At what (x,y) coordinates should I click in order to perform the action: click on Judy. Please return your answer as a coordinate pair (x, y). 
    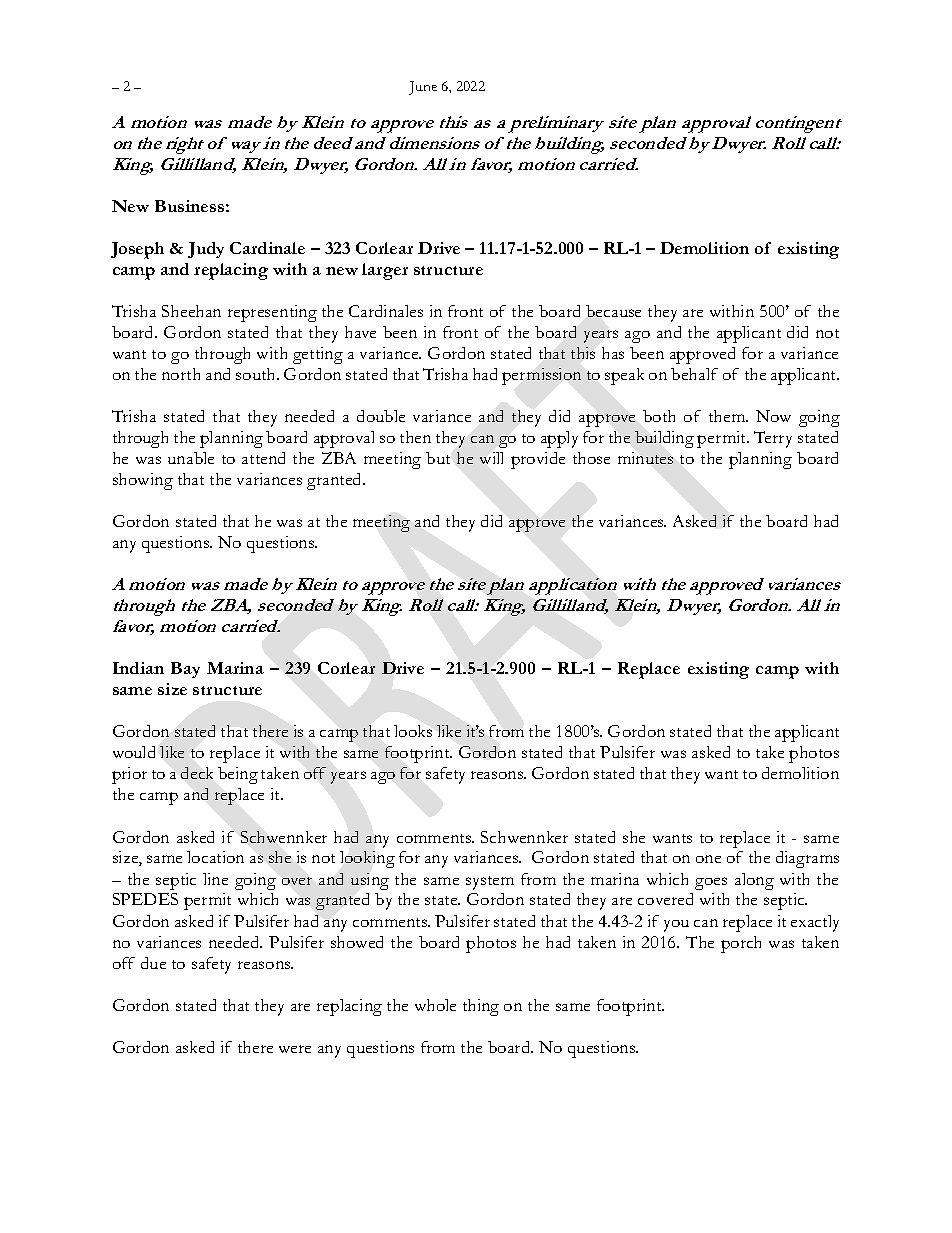
    Looking at the image, I should click on (206, 250).
